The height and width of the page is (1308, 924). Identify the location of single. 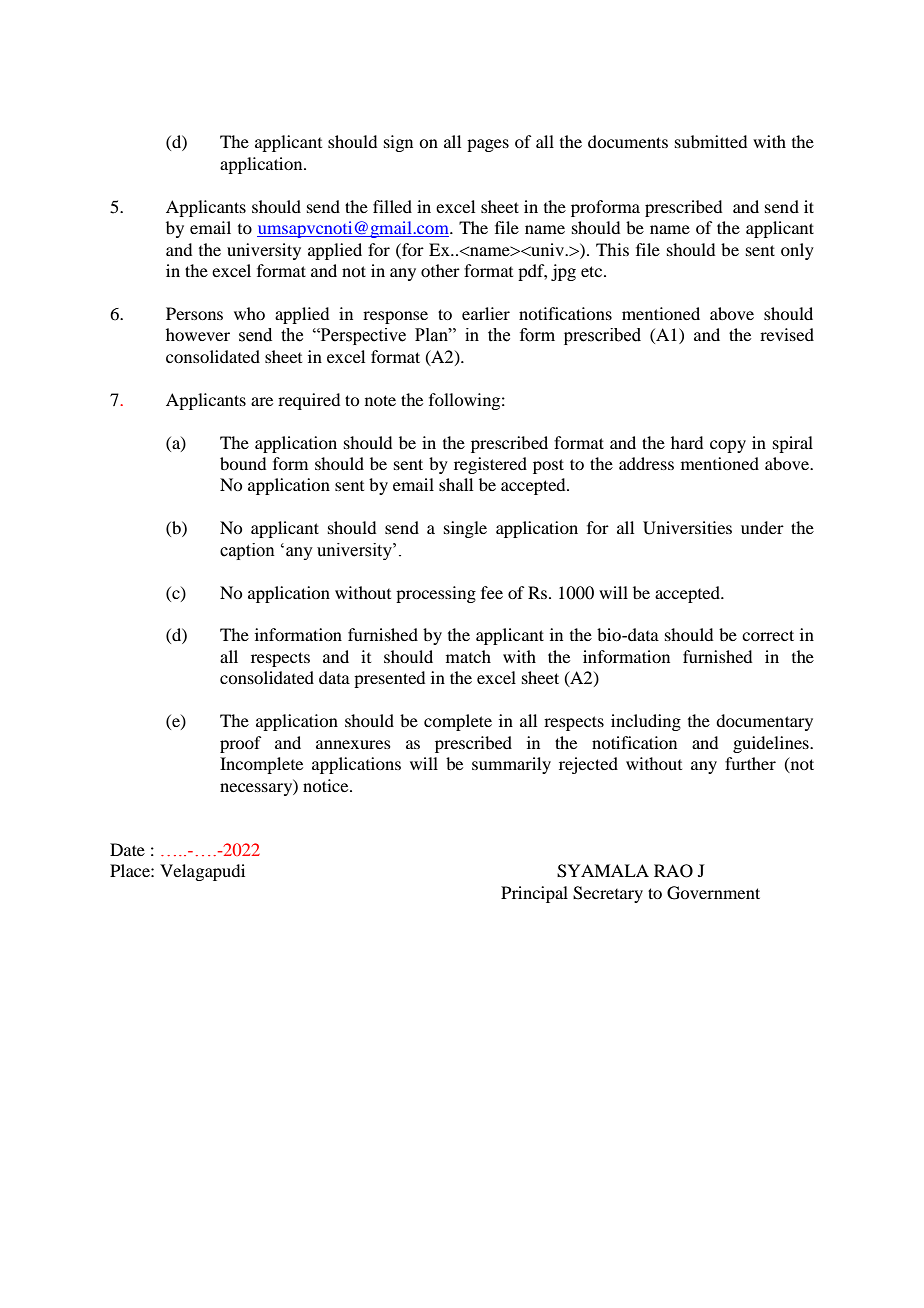
(465, 529).
